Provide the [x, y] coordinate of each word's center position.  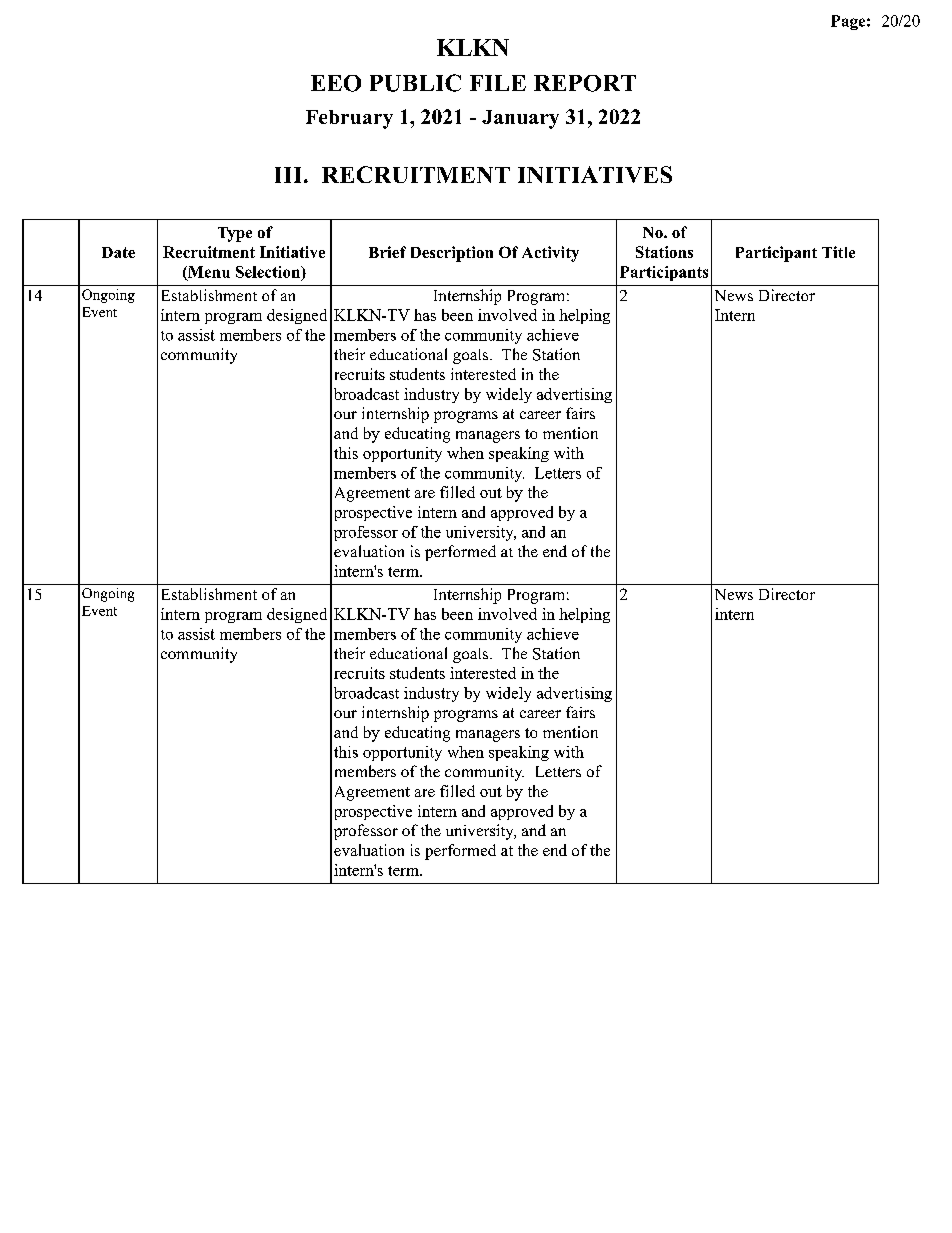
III [288, 175]
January [520, 119]
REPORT [585, 83]
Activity [550, 254]
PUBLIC [415, 83]
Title [838, 252]
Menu [208, 273]
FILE [498, 83]
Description [452, 254]
